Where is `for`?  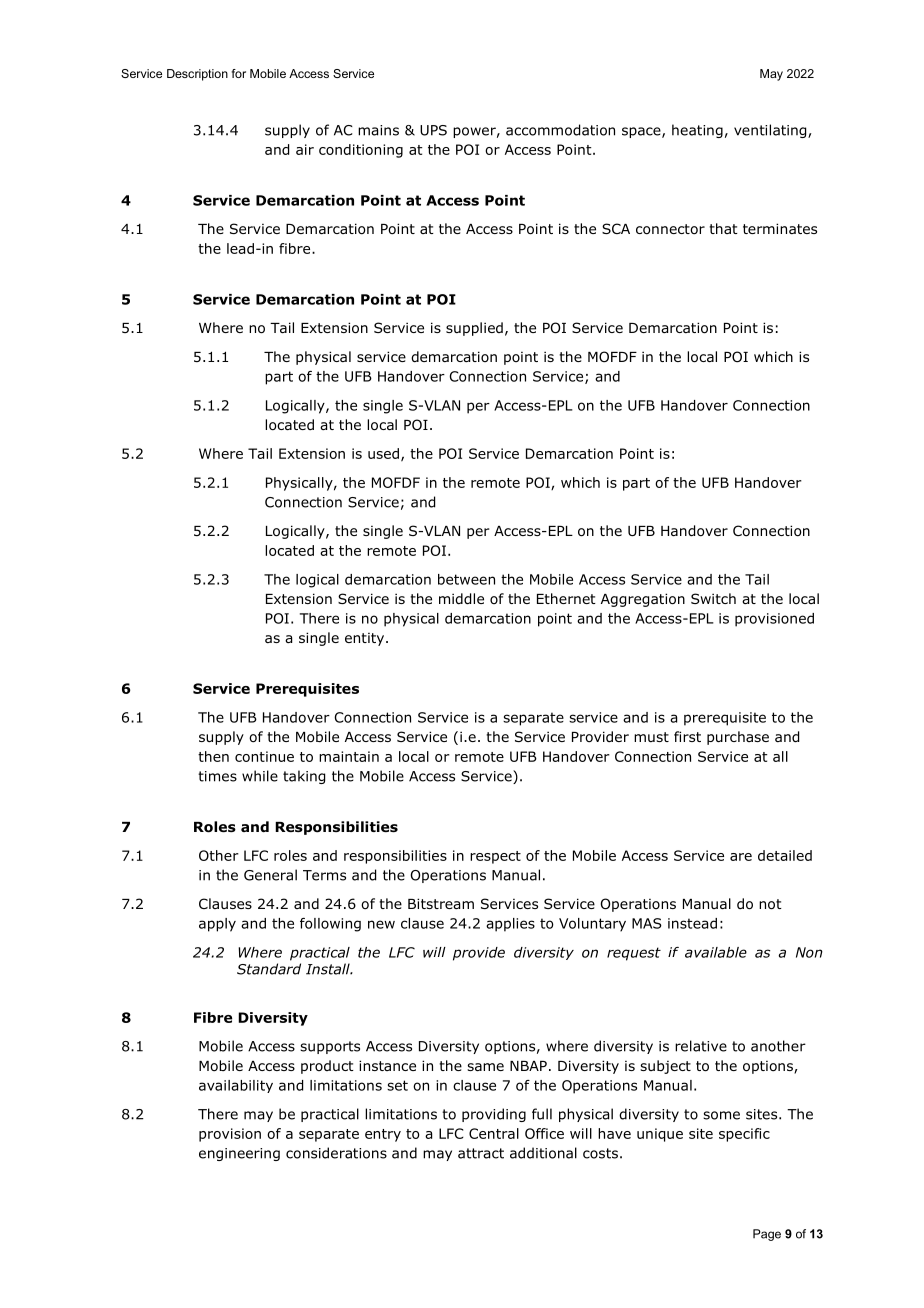
for is located at coordinates (239, 73).
